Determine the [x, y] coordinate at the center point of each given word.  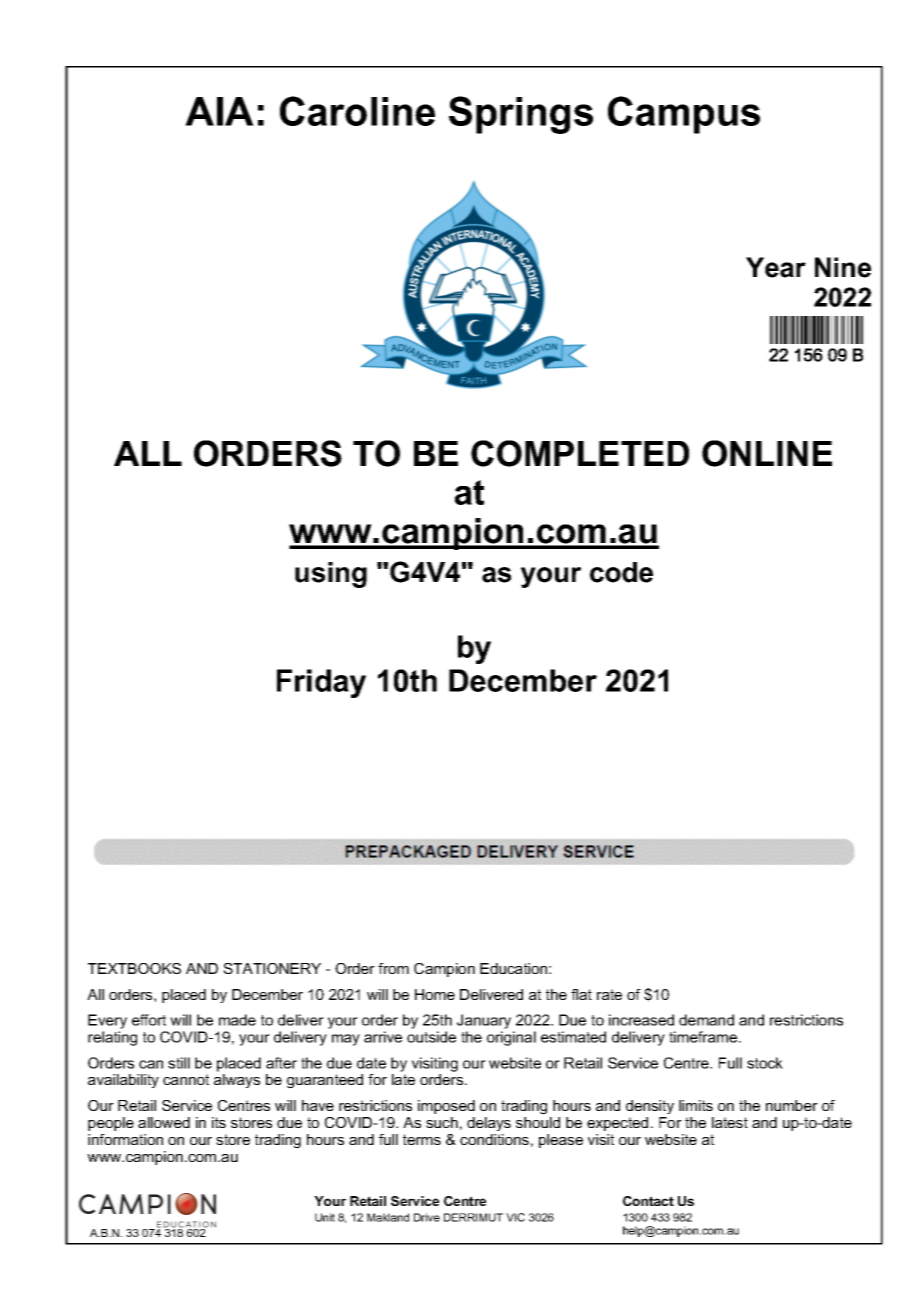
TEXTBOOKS [134, 968]
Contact [648, 1201]
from [393, 968]
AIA [219, 111]
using [331, 575]
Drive [427, 1217]
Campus [684, 115]
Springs [521, 115]
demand [706, 1020]
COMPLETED [580, 453]
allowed [164, 1122]
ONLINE [767, 453]
